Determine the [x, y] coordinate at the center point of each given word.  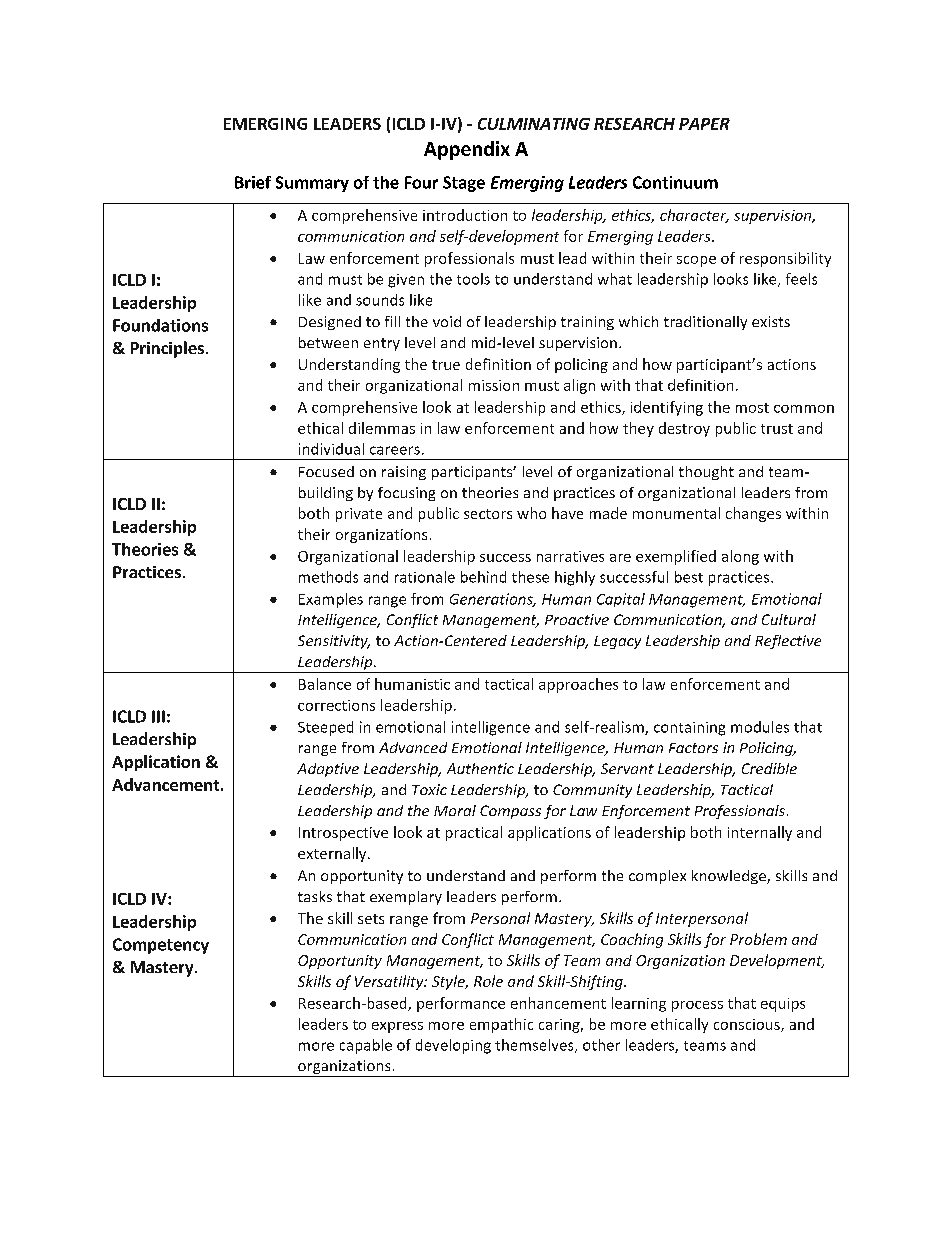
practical [474, 833]
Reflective [788, 642]
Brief [253, 182]
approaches [578, 685]
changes [753, 514]
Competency [161, 946]
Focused [326, 471]
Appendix [467, 150]
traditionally [705, 323]
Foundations [160, 325]
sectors [488, 514]
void [447, 321]
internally [760, 833]
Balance [325, 684]
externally [333, 854]
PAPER [704, 124]
